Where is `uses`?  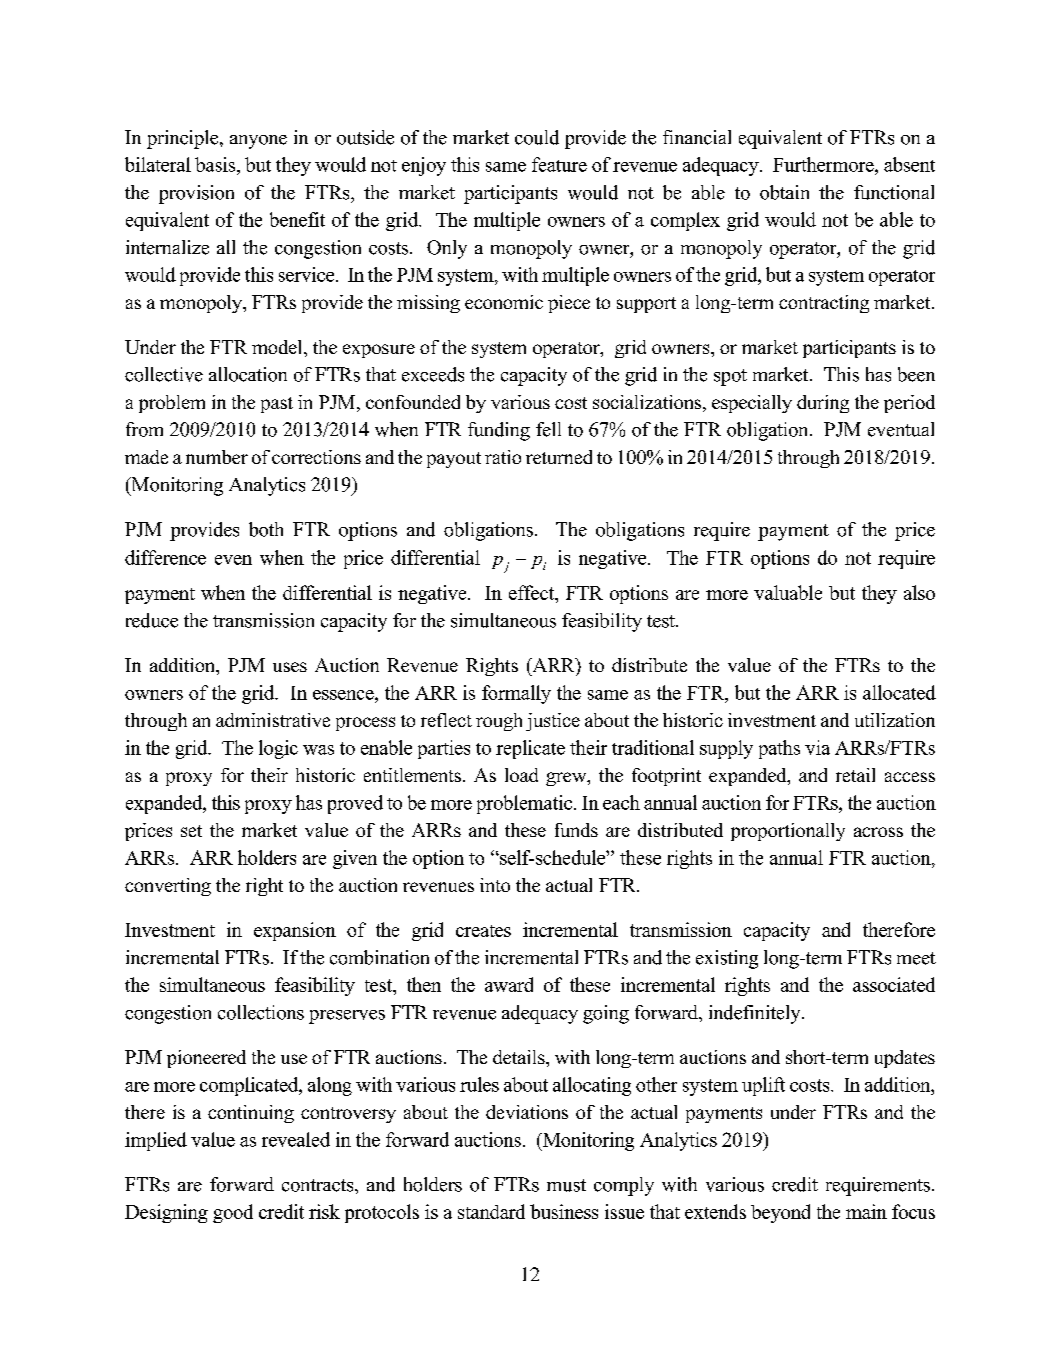
uses is located at coordinates (290, 667).
